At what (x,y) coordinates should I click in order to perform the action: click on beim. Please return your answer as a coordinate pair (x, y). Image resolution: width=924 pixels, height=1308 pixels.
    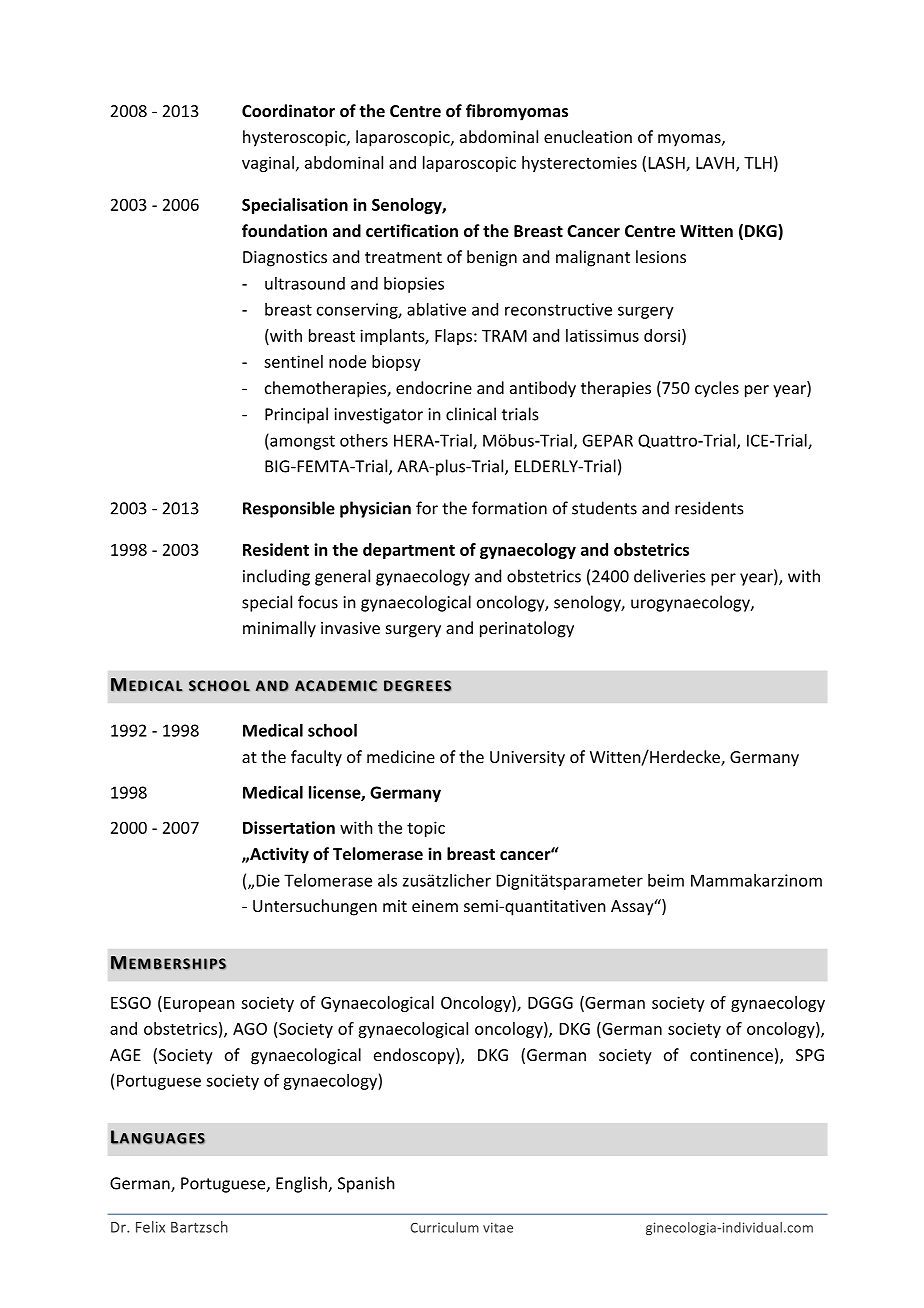
    Looking at the image, I should click on (666, 880).
